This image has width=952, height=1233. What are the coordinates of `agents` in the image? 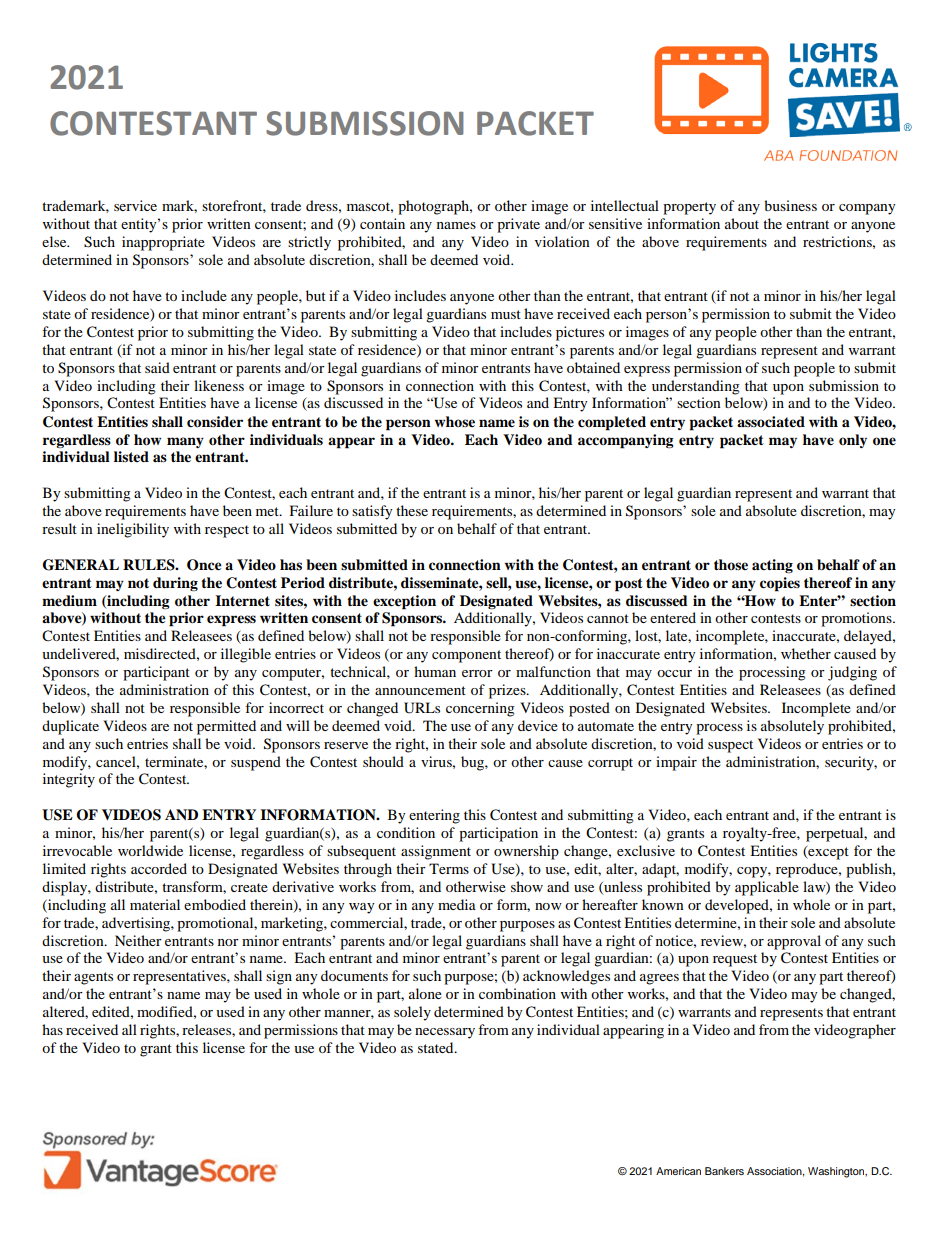 It's located at (93, 978).
